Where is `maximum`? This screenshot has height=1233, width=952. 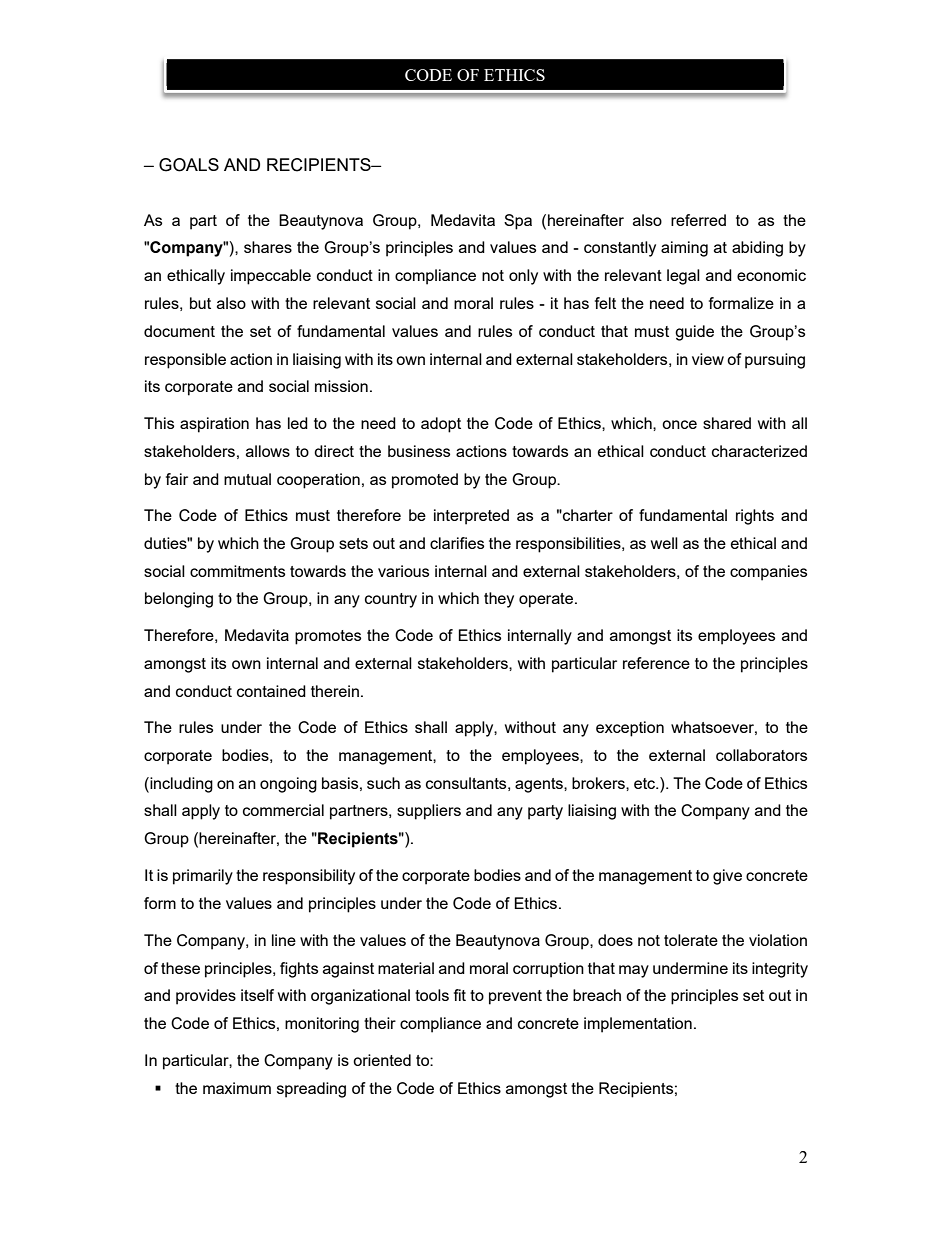 maximum is located at coordinates (237, 1088).
